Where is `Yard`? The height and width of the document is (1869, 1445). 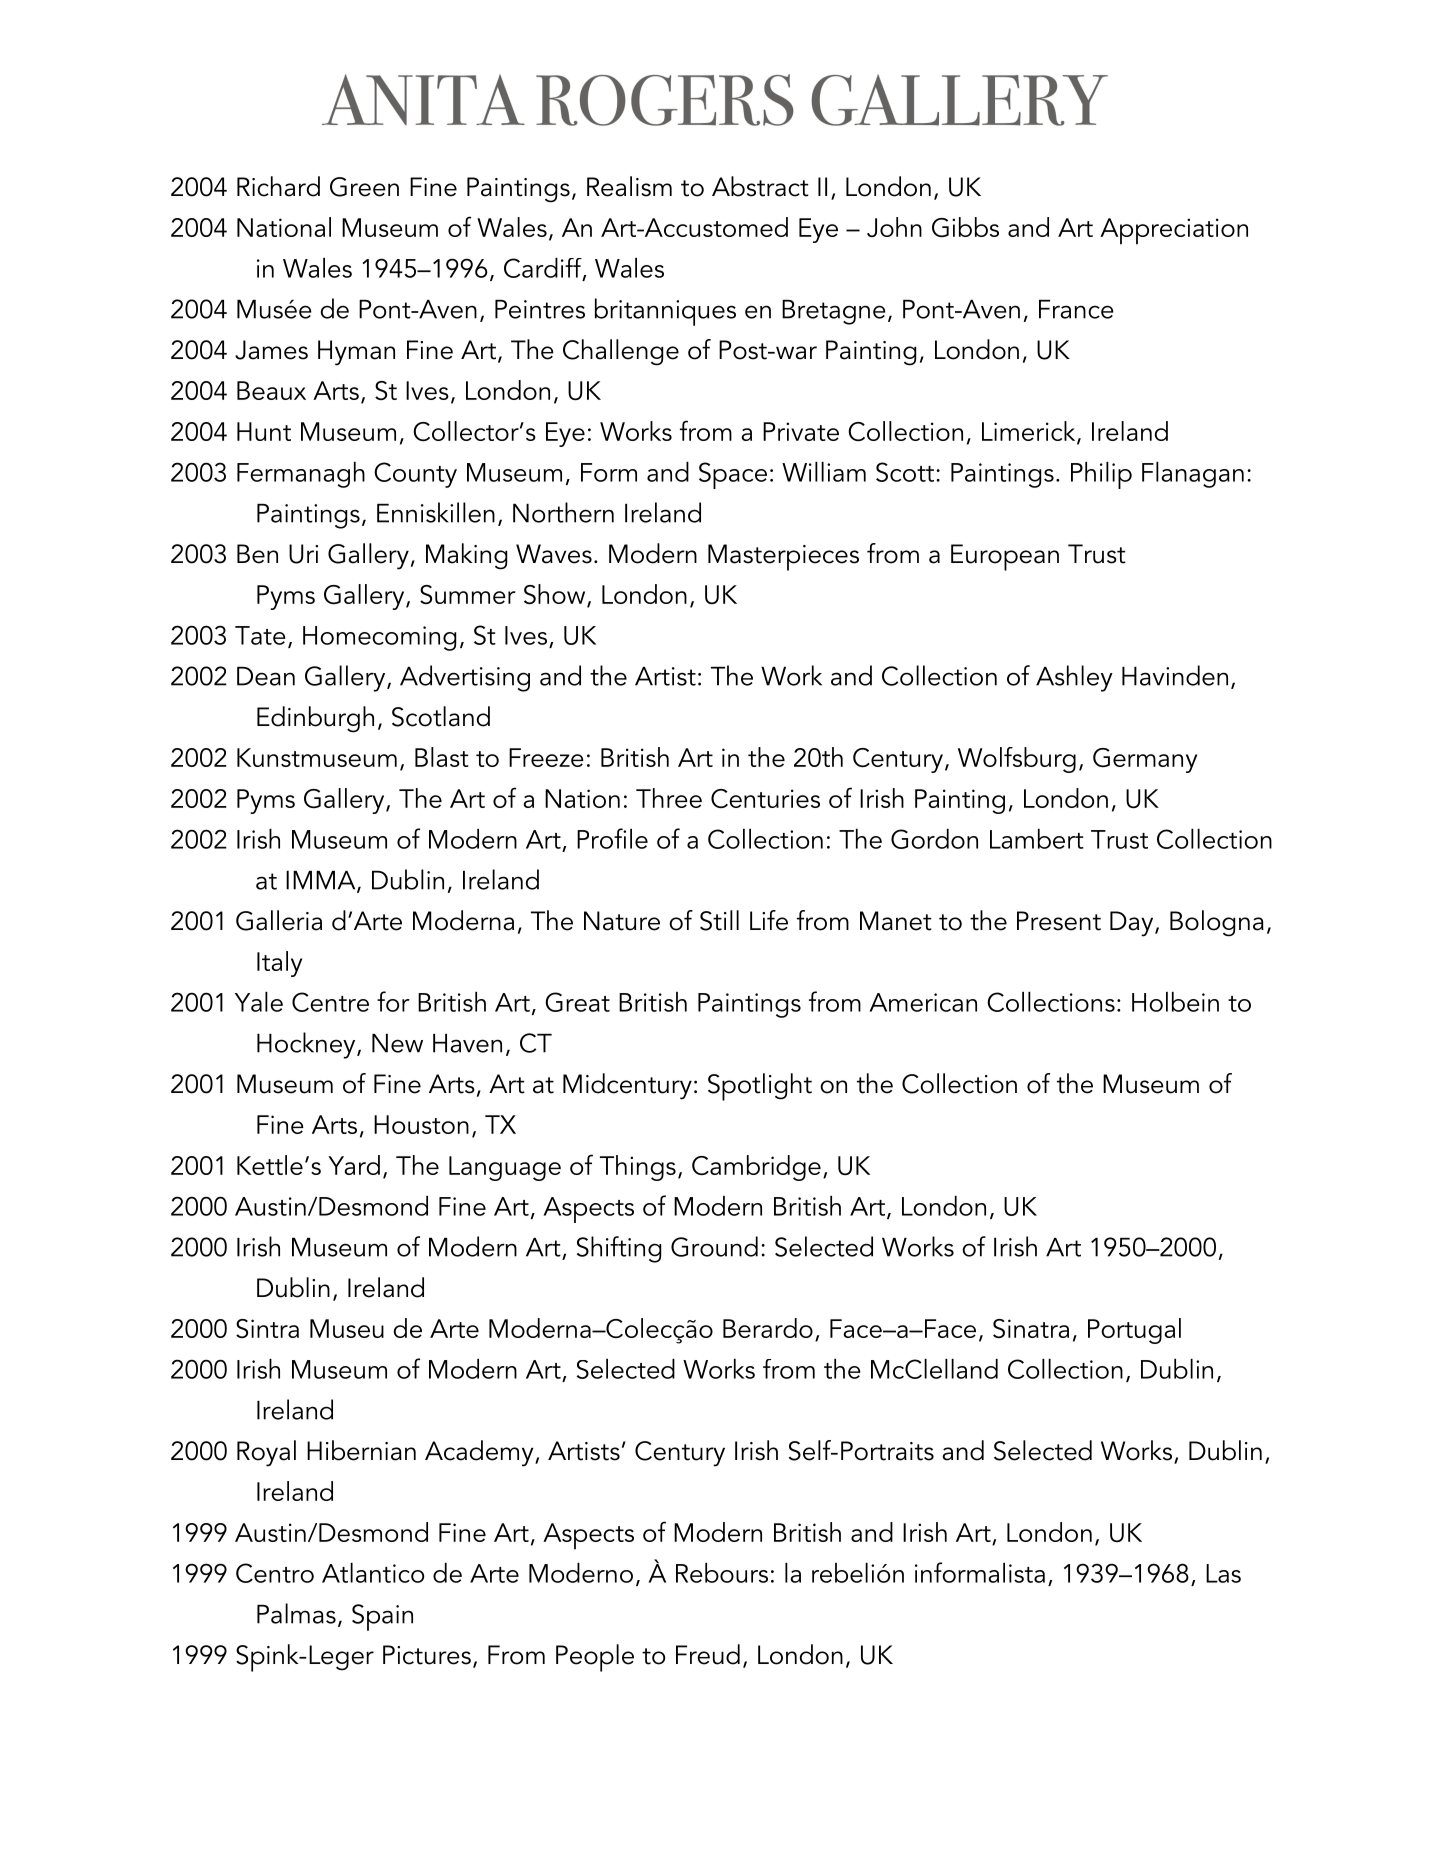
Yard is located at coordinates (354, 1165).
